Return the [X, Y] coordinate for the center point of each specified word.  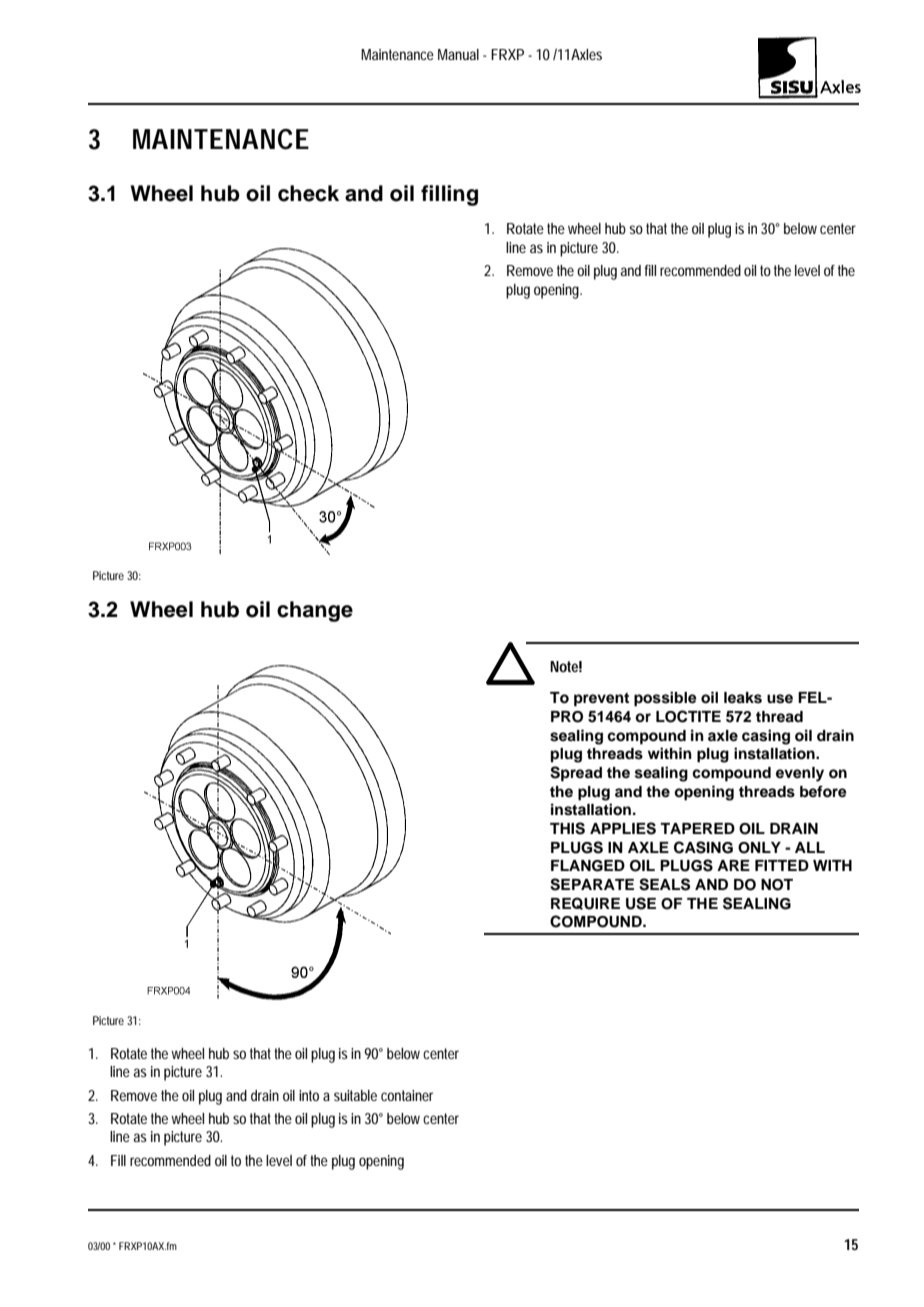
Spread [576, 774]
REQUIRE [585, 903]
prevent [601, 700]
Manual [458, 54]
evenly [800, 774]
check [308, 193]
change [315, 611]
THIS [567, 828]
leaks [743, 698]
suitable [355, 1095]
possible [665, 699]
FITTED [782, 865]
